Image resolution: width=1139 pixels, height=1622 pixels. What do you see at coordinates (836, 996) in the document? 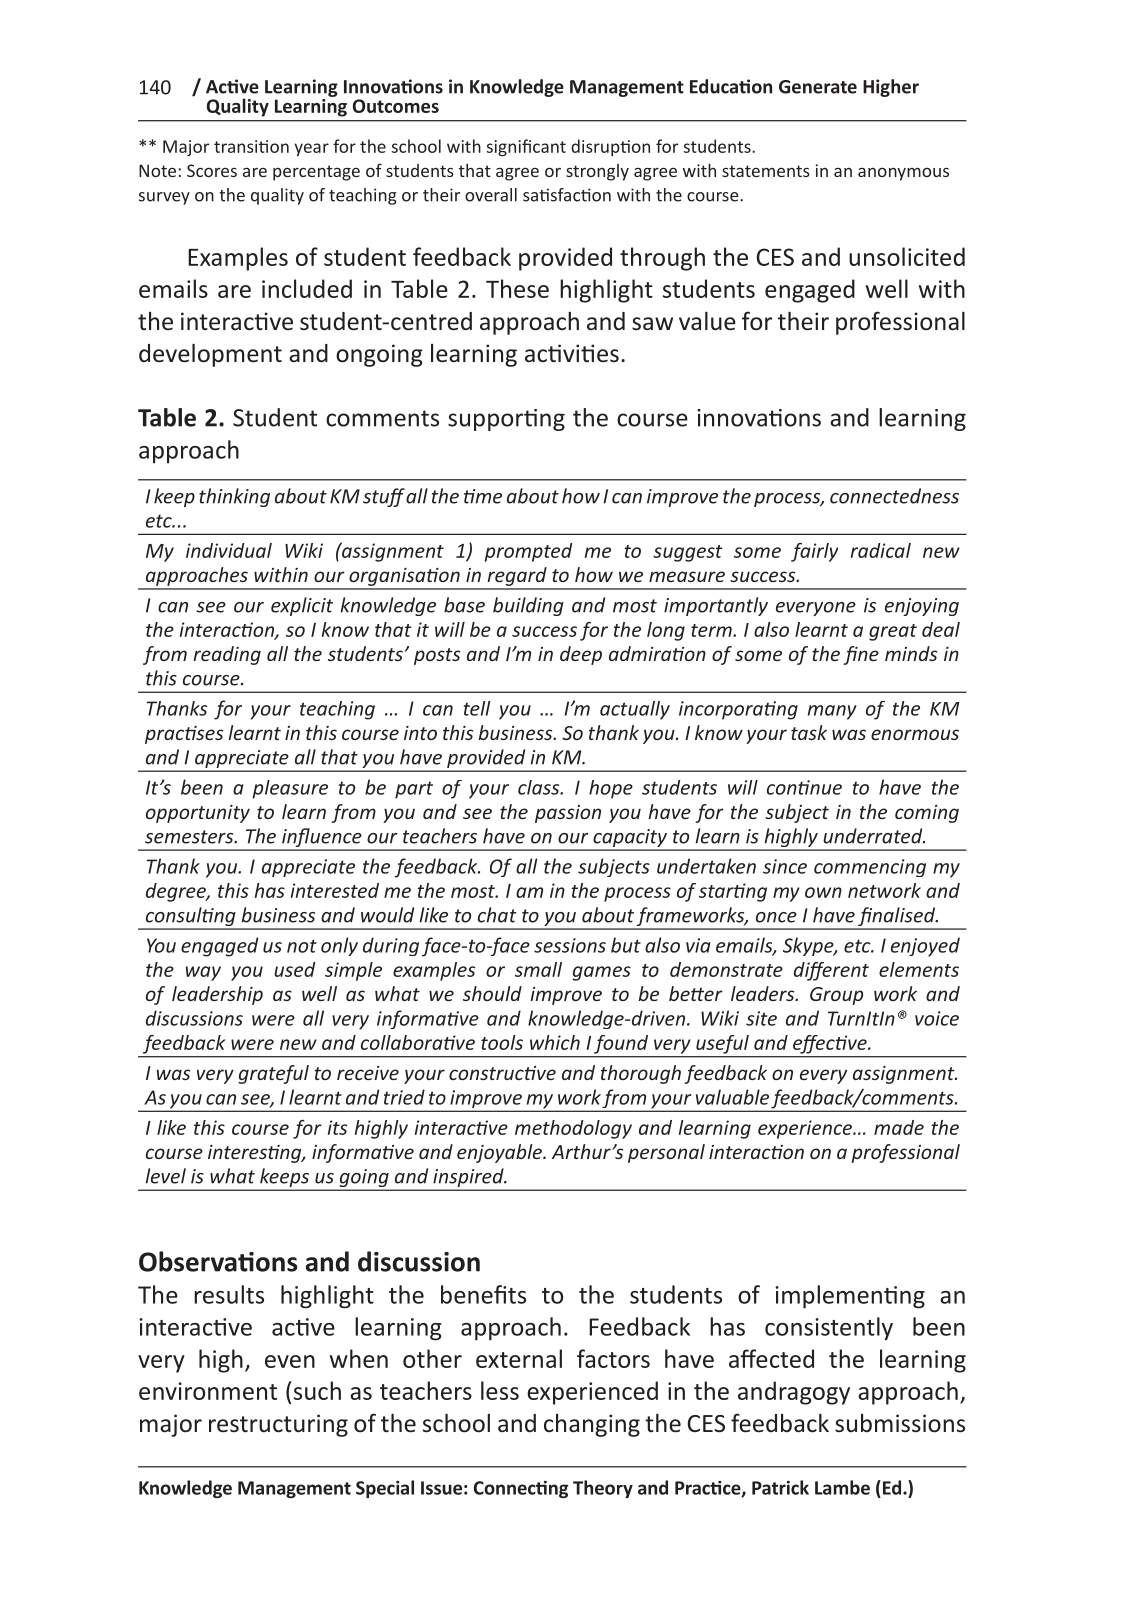
I see `Group` at bounding box center [836, 996].
